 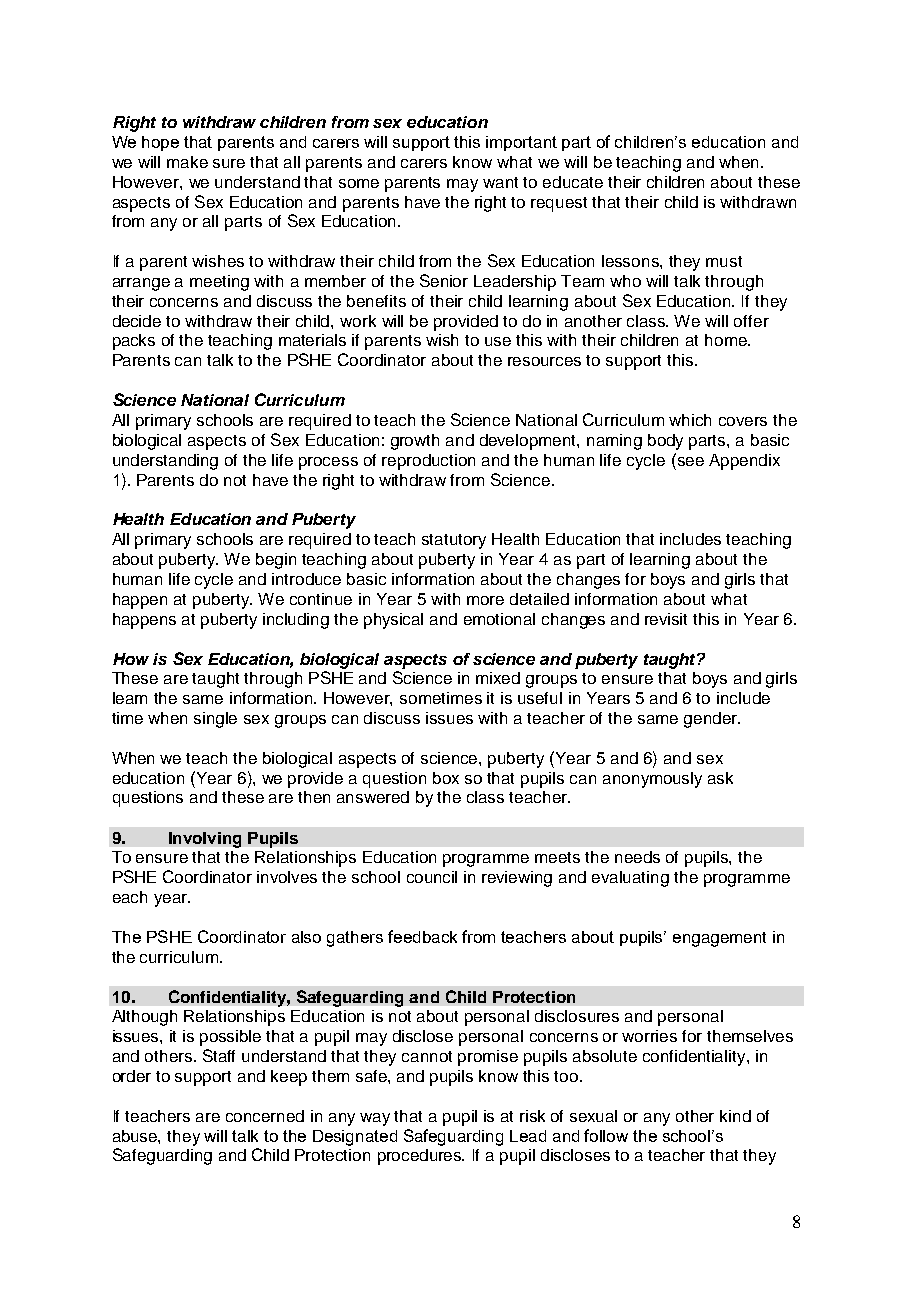 I want to click on educate, so click(x=573, y=182).
